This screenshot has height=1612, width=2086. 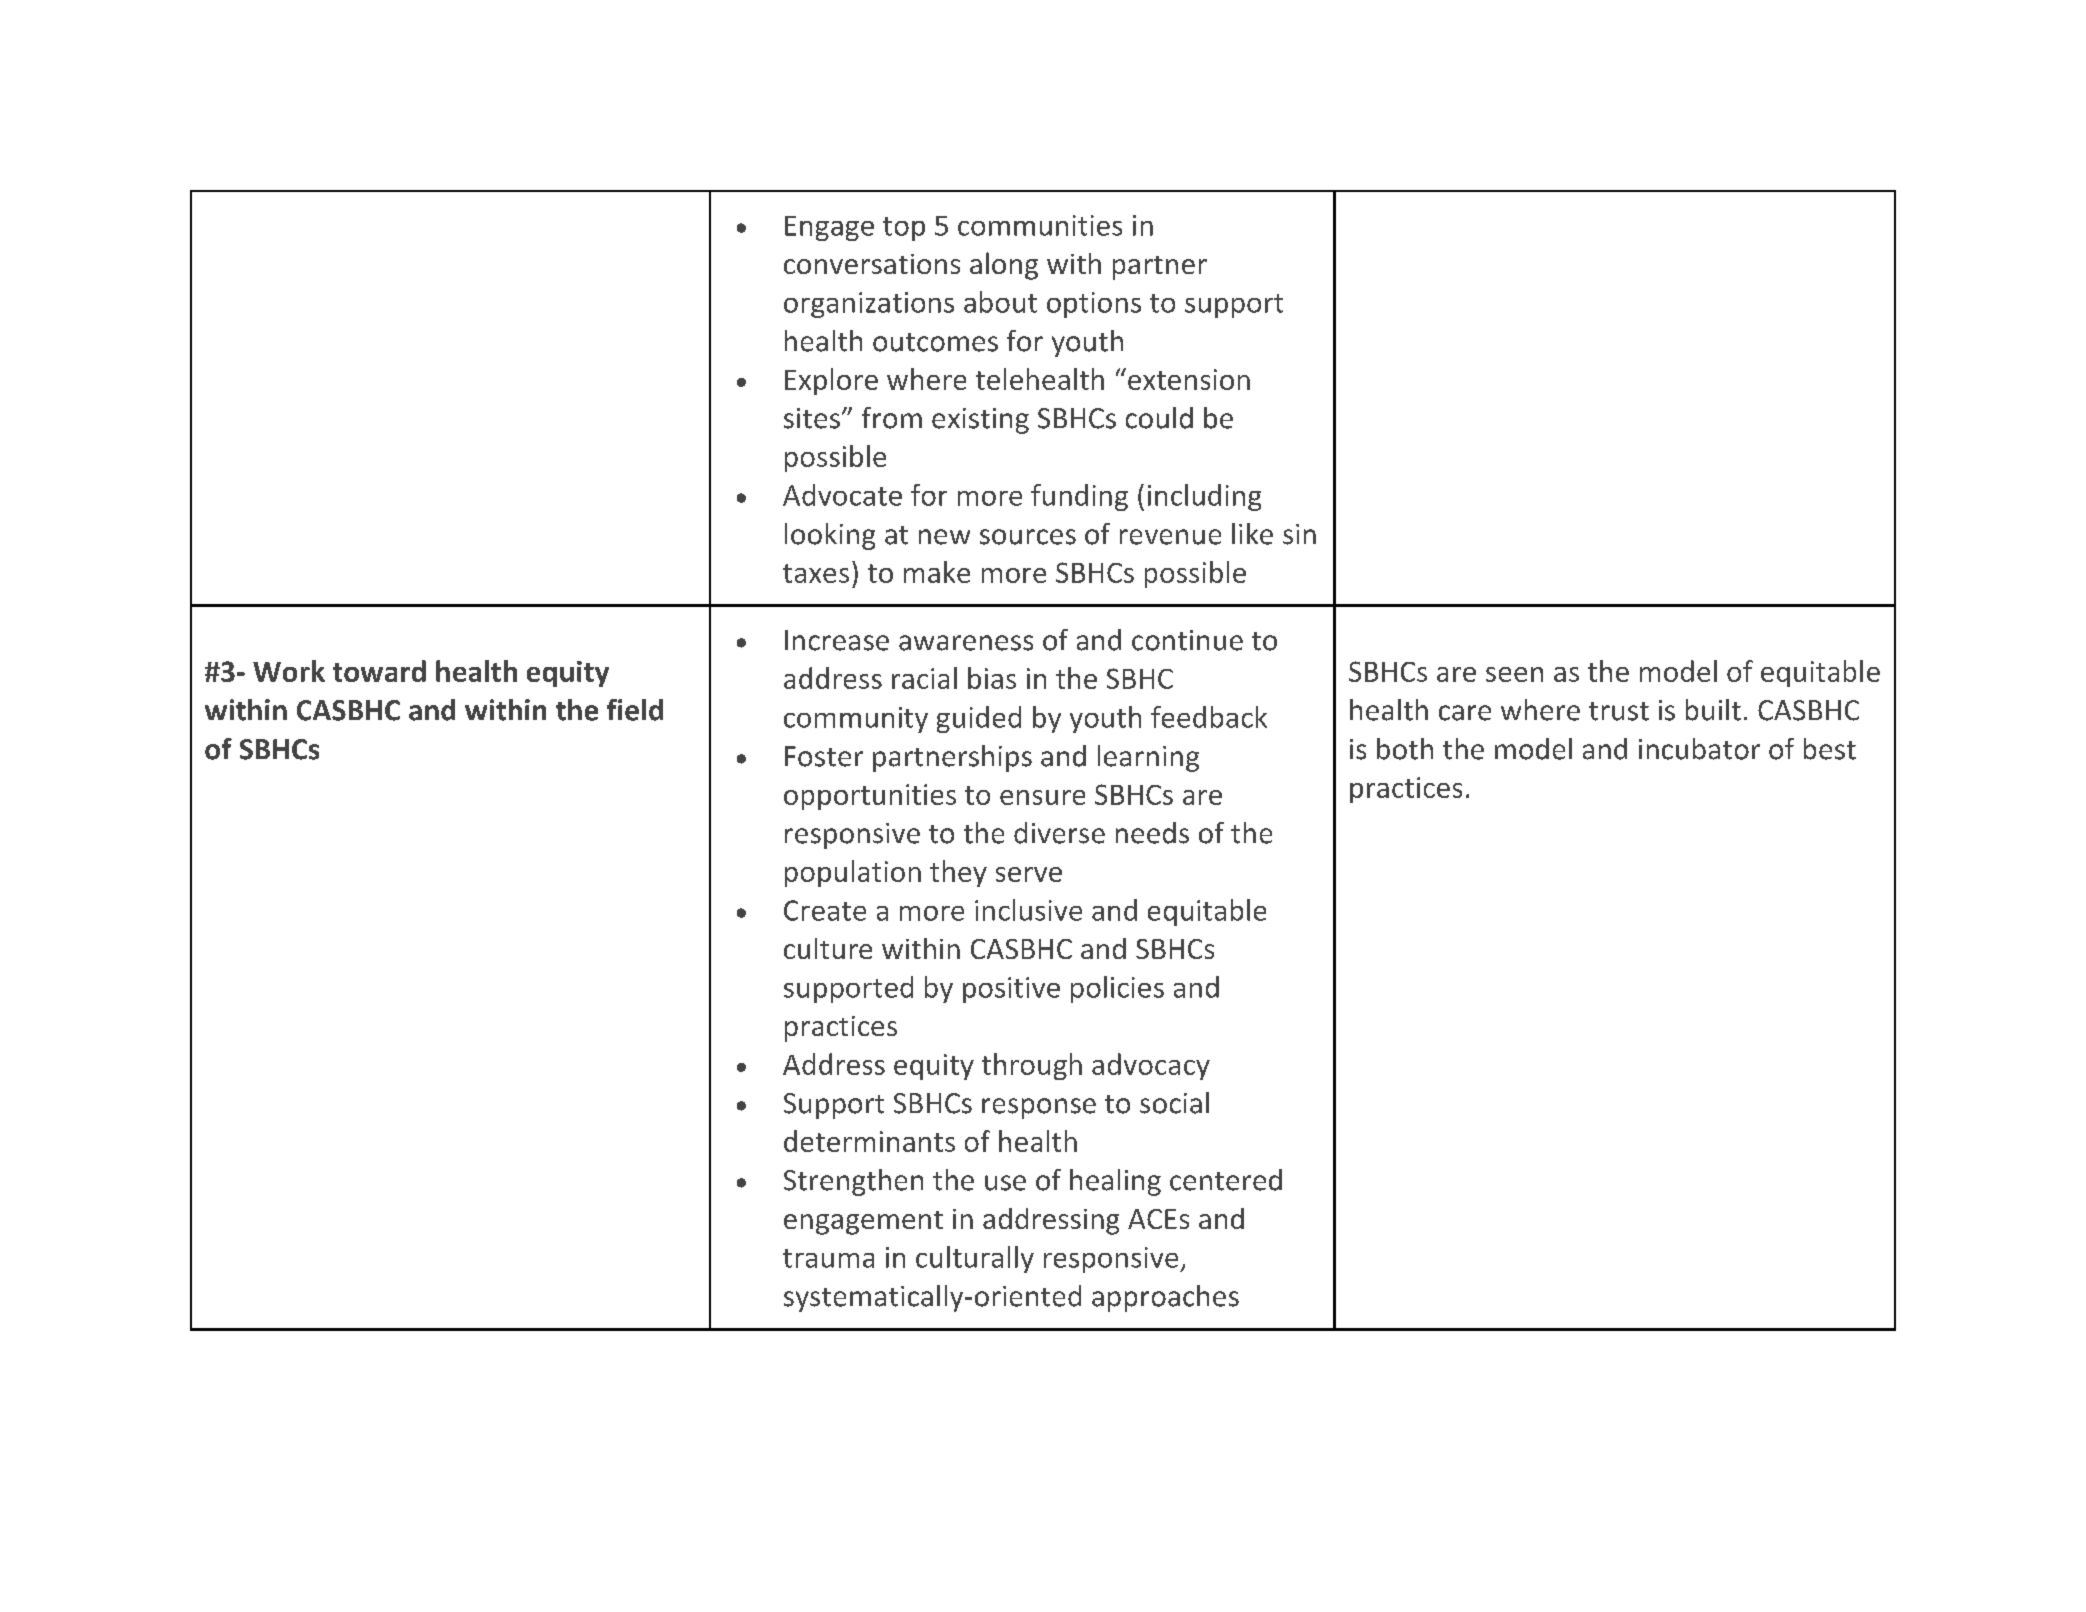 I want to click on along, so click(x=1004, y=266).
